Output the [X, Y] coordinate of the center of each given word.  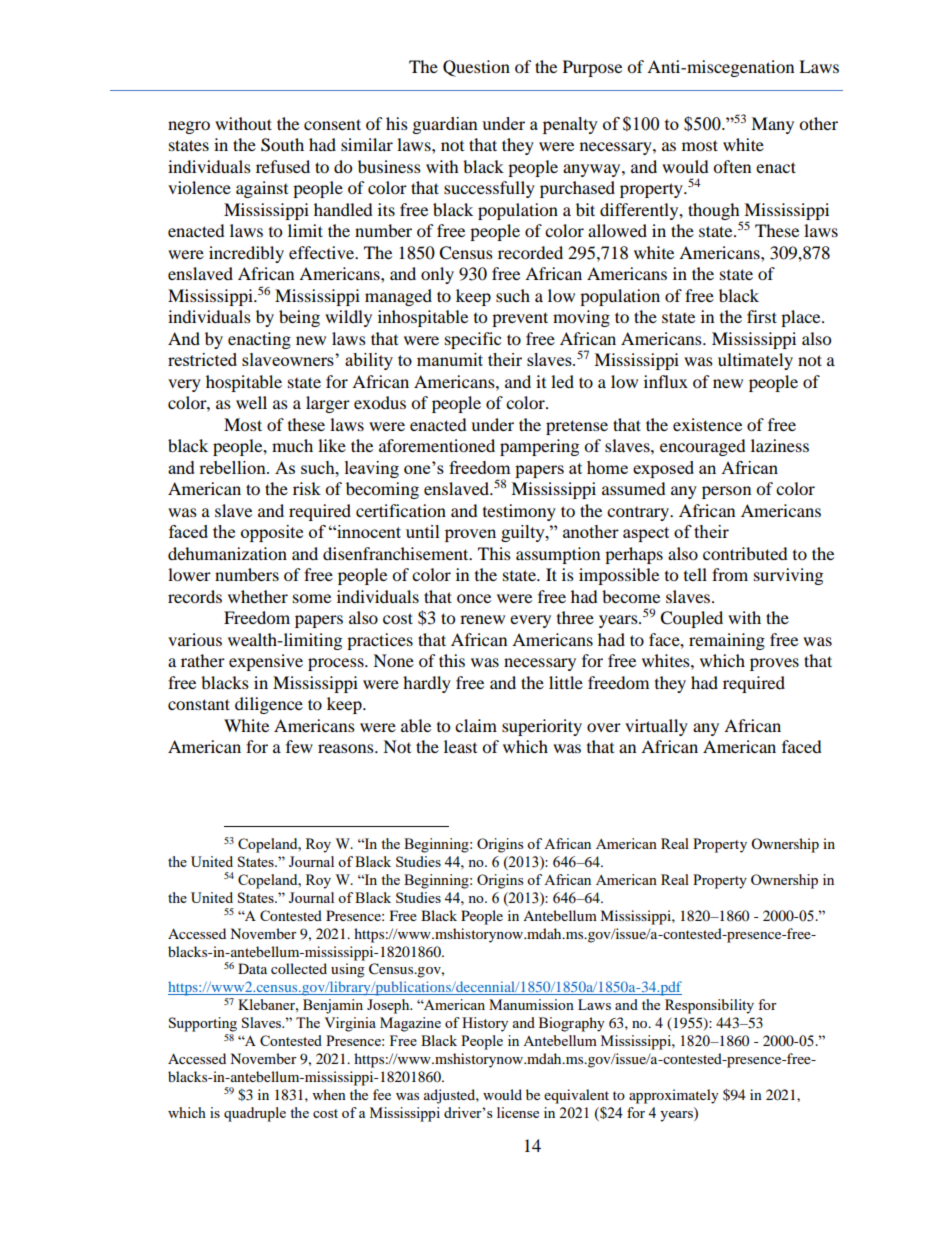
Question [476, 68]
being [299, 318]
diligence [269, 705]
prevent [520, 319]
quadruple [255, 1114]
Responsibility [709, 1006]
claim [476, 725]
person [726, 492]
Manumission [531, 1004]
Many [772, 125]
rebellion [233, 467]
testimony [519, 512]
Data [252, 968]
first [762, 316]
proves [774, 664]
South [282, 145]
